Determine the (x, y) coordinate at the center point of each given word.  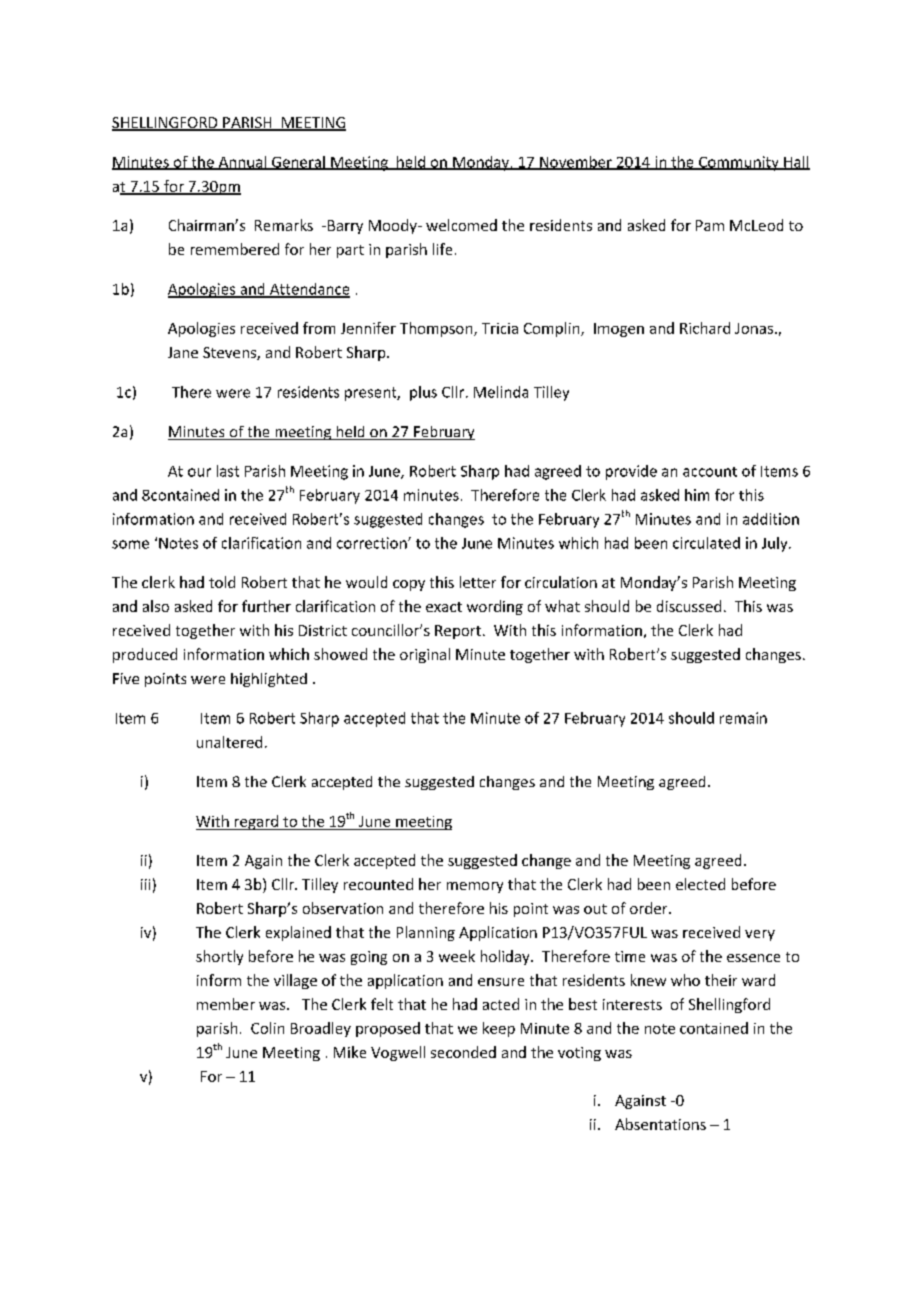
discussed (689, 606)
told (222, 582)
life (442, 249)
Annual (242, 163)
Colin (267, 1028)
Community (739, 163)
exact (444, 607)
